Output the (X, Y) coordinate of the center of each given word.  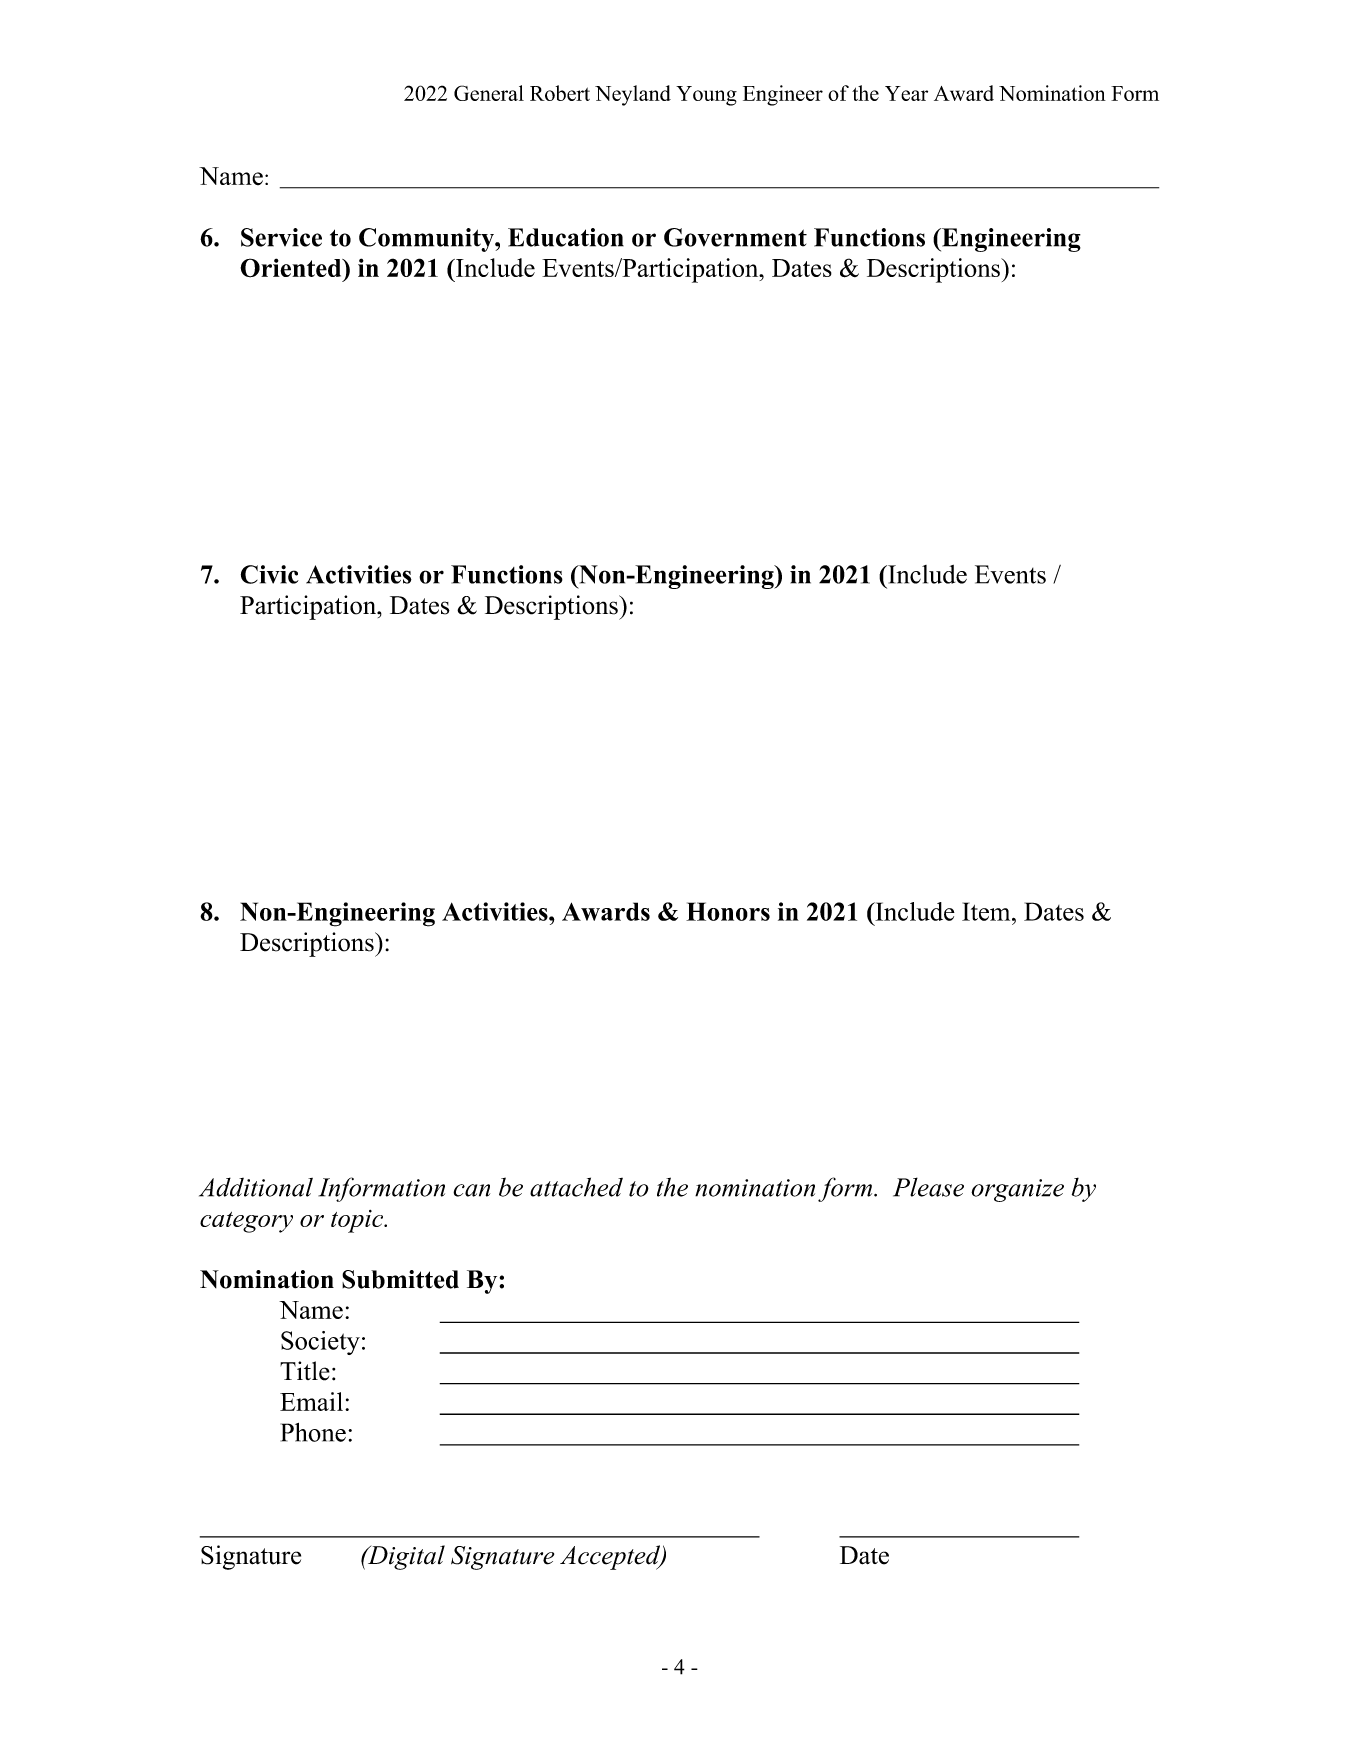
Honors (728, 911)
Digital (405, 1557)
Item (987, 911)
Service (281, 237)
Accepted (611, 1557)
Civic (270, 574)
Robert (560, 93)
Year (906, 93)
